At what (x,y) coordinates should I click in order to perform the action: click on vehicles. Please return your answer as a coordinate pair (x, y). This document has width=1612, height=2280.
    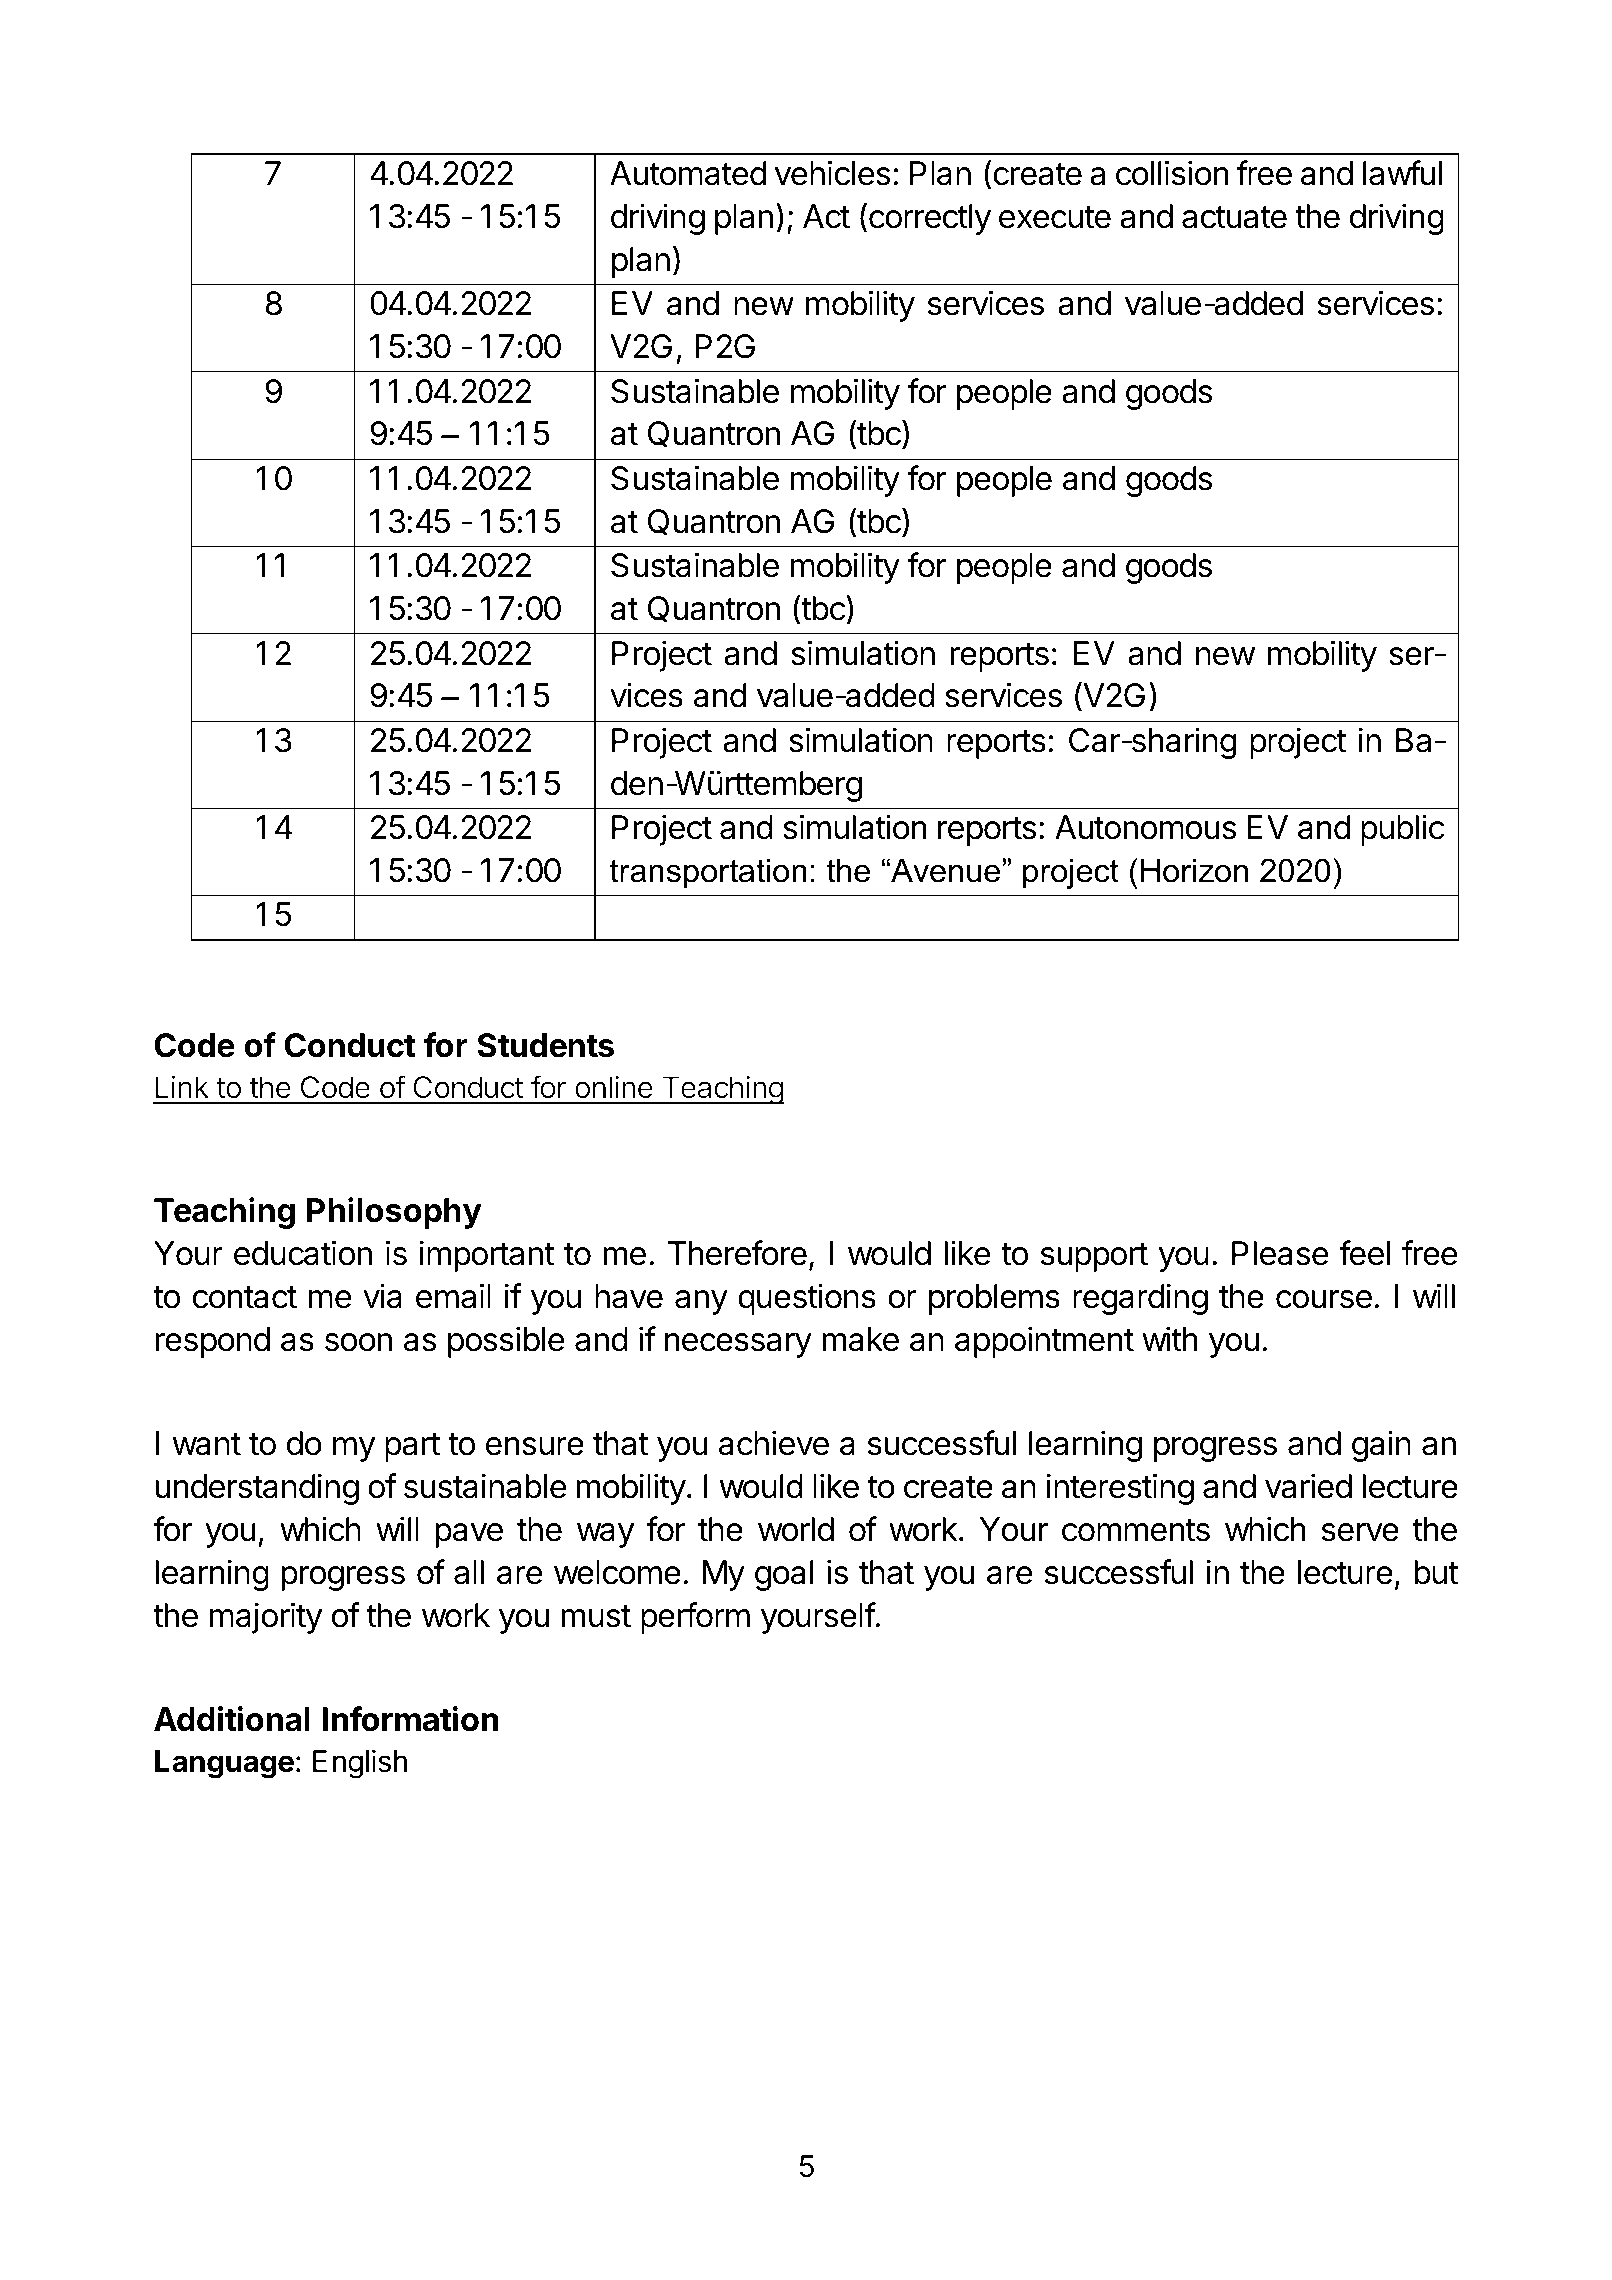
    Looking at the image, I should click on (833, 173).
